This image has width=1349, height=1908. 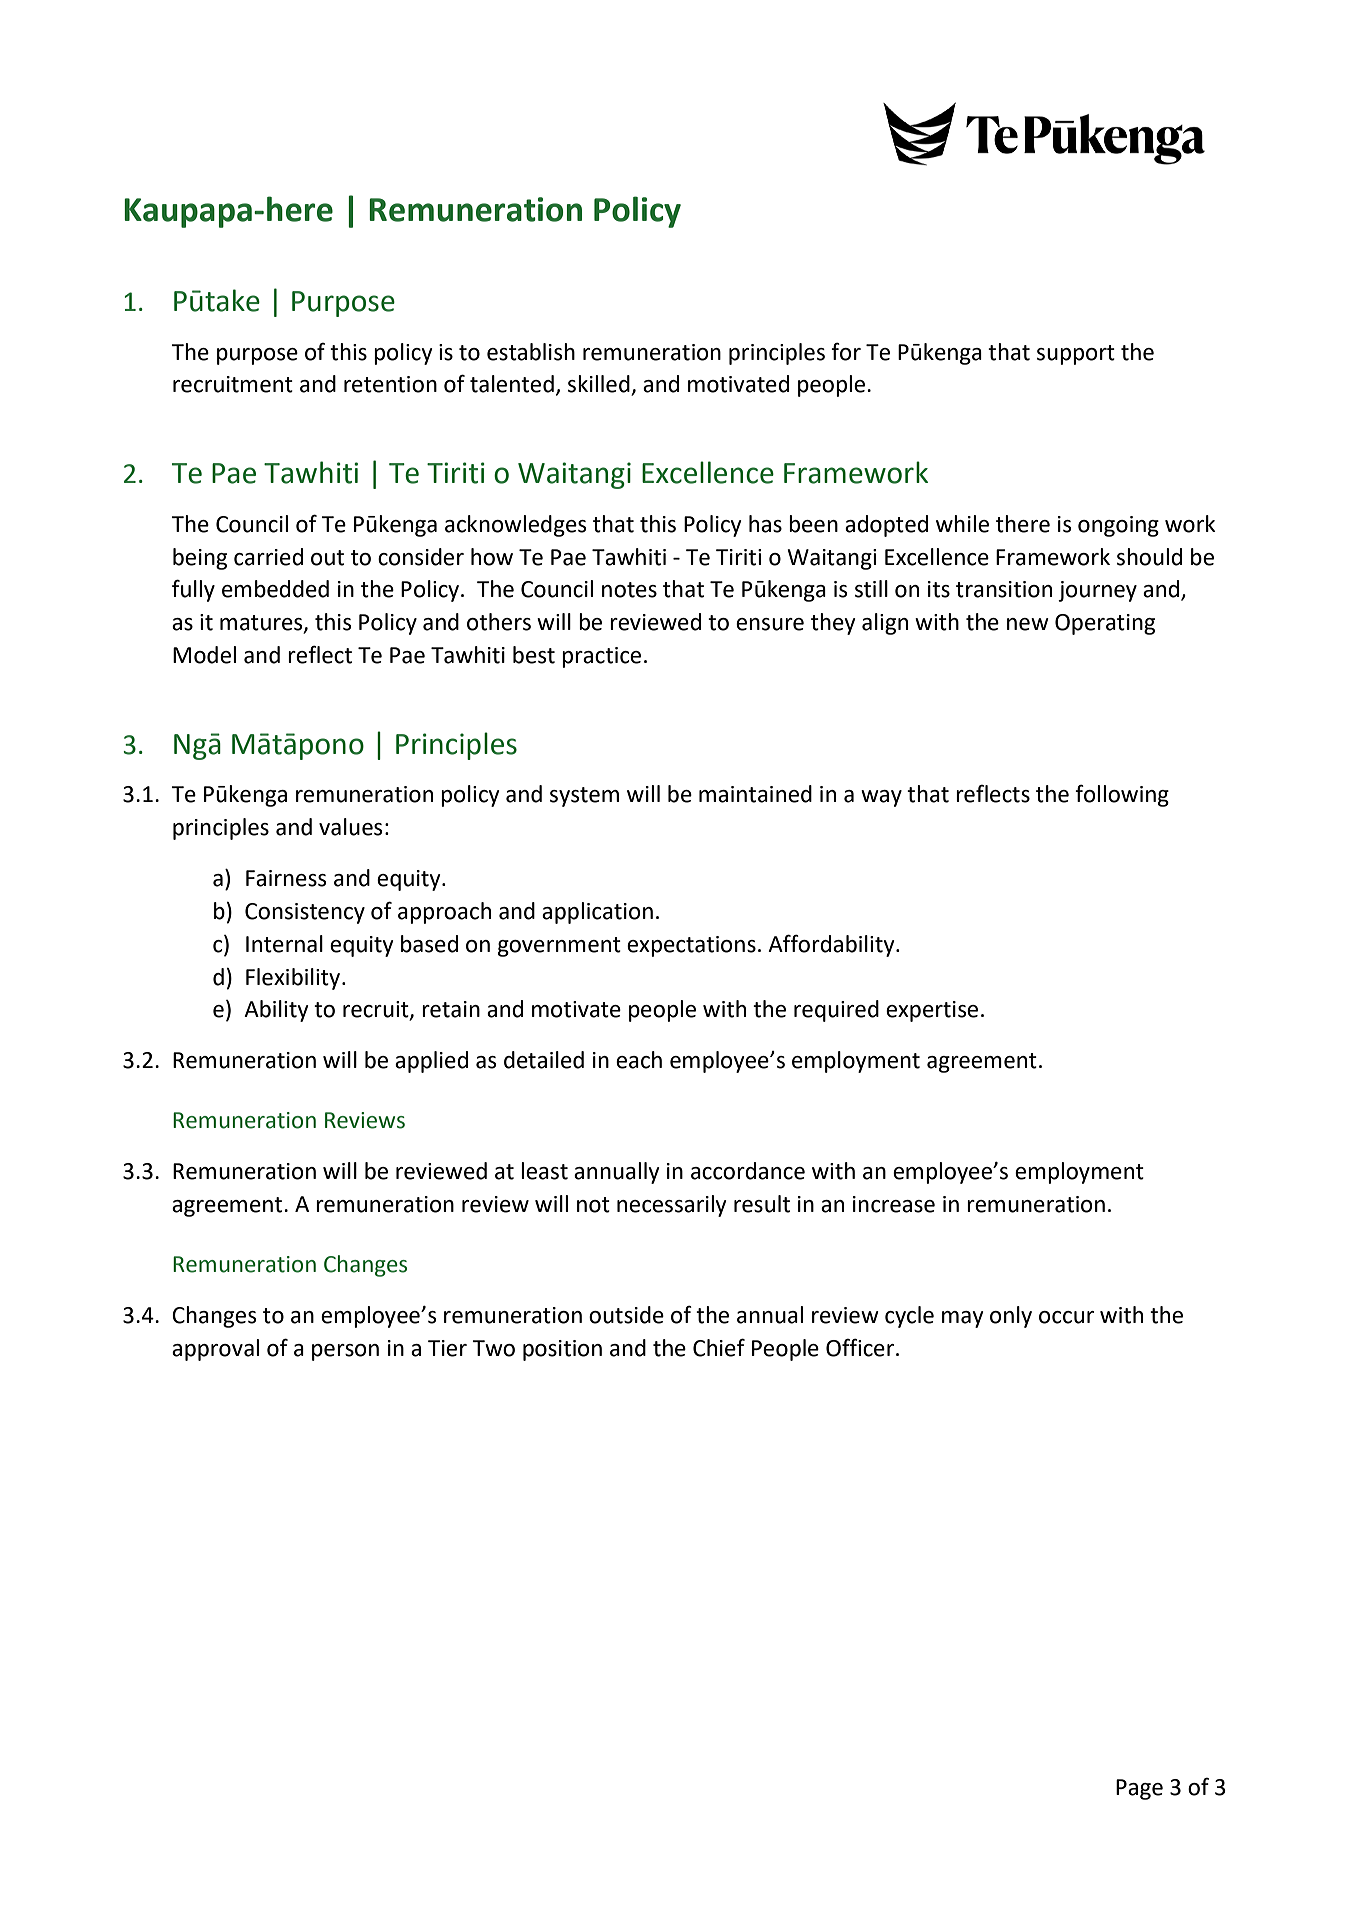 What do you see at coordinates (600, 385) in the image?
I see `skilled` at bounding box center [600, 385].
